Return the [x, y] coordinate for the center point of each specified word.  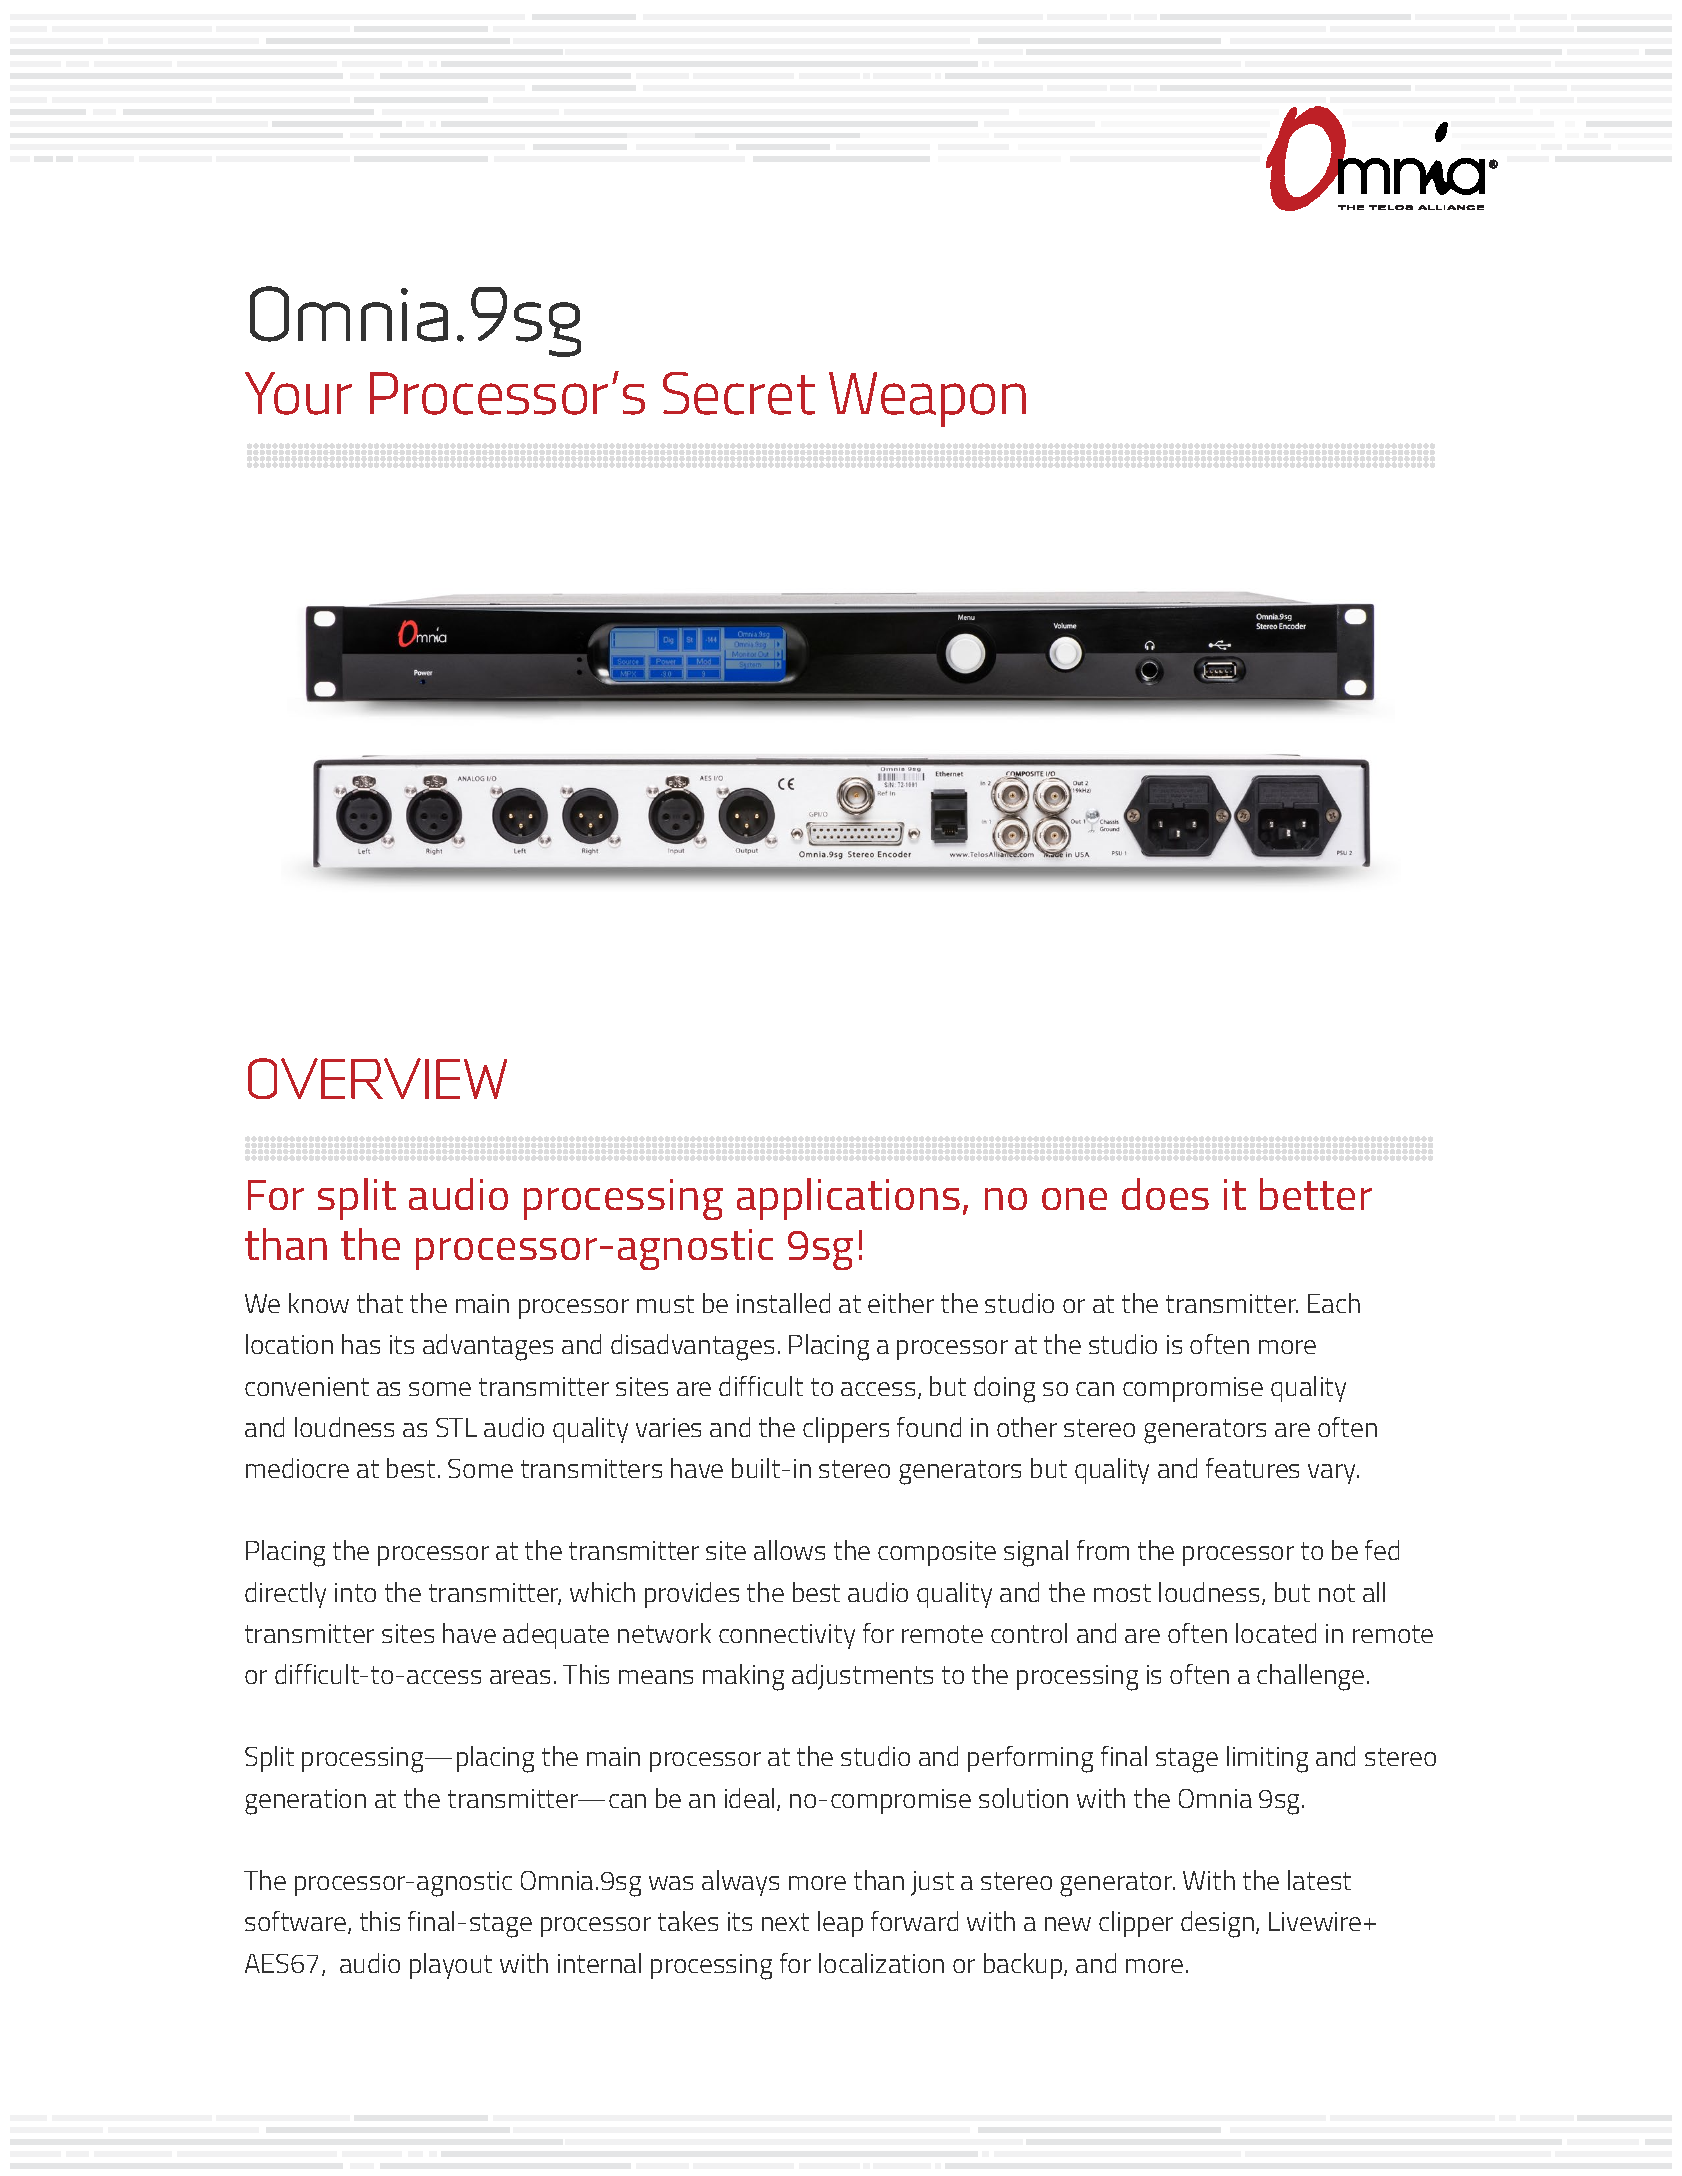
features [1252, 1468]
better [1316, 1194]
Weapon [927, 399]
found [929, 1427]
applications [848, 1199]
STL [456, 1427]
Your [298, 393]
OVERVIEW [377, 1078]
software [295, 1921]
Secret [739, 393]
